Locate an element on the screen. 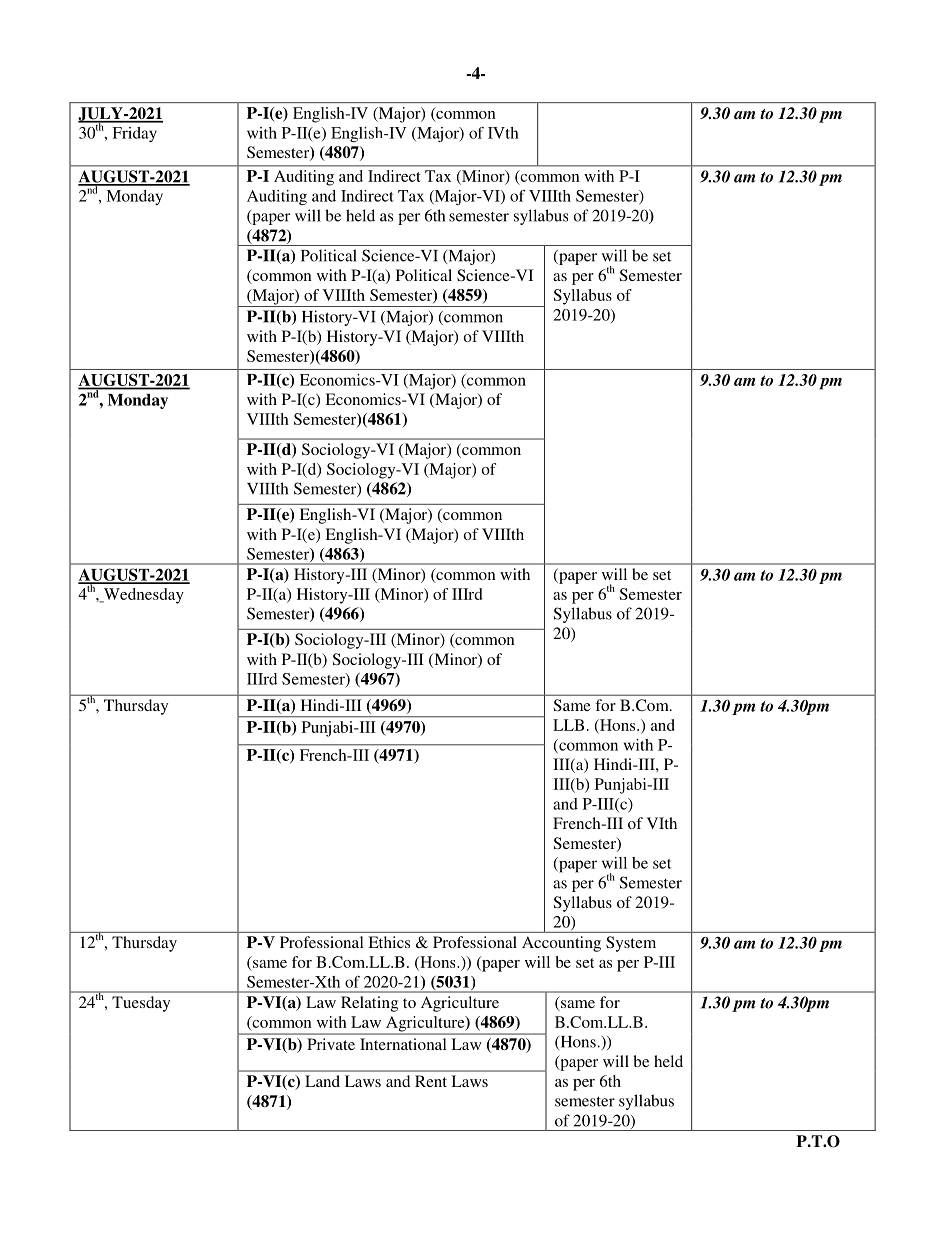 The width and height of the screenshot is (952, 1233). International is located at coordinates (403, 1044).
